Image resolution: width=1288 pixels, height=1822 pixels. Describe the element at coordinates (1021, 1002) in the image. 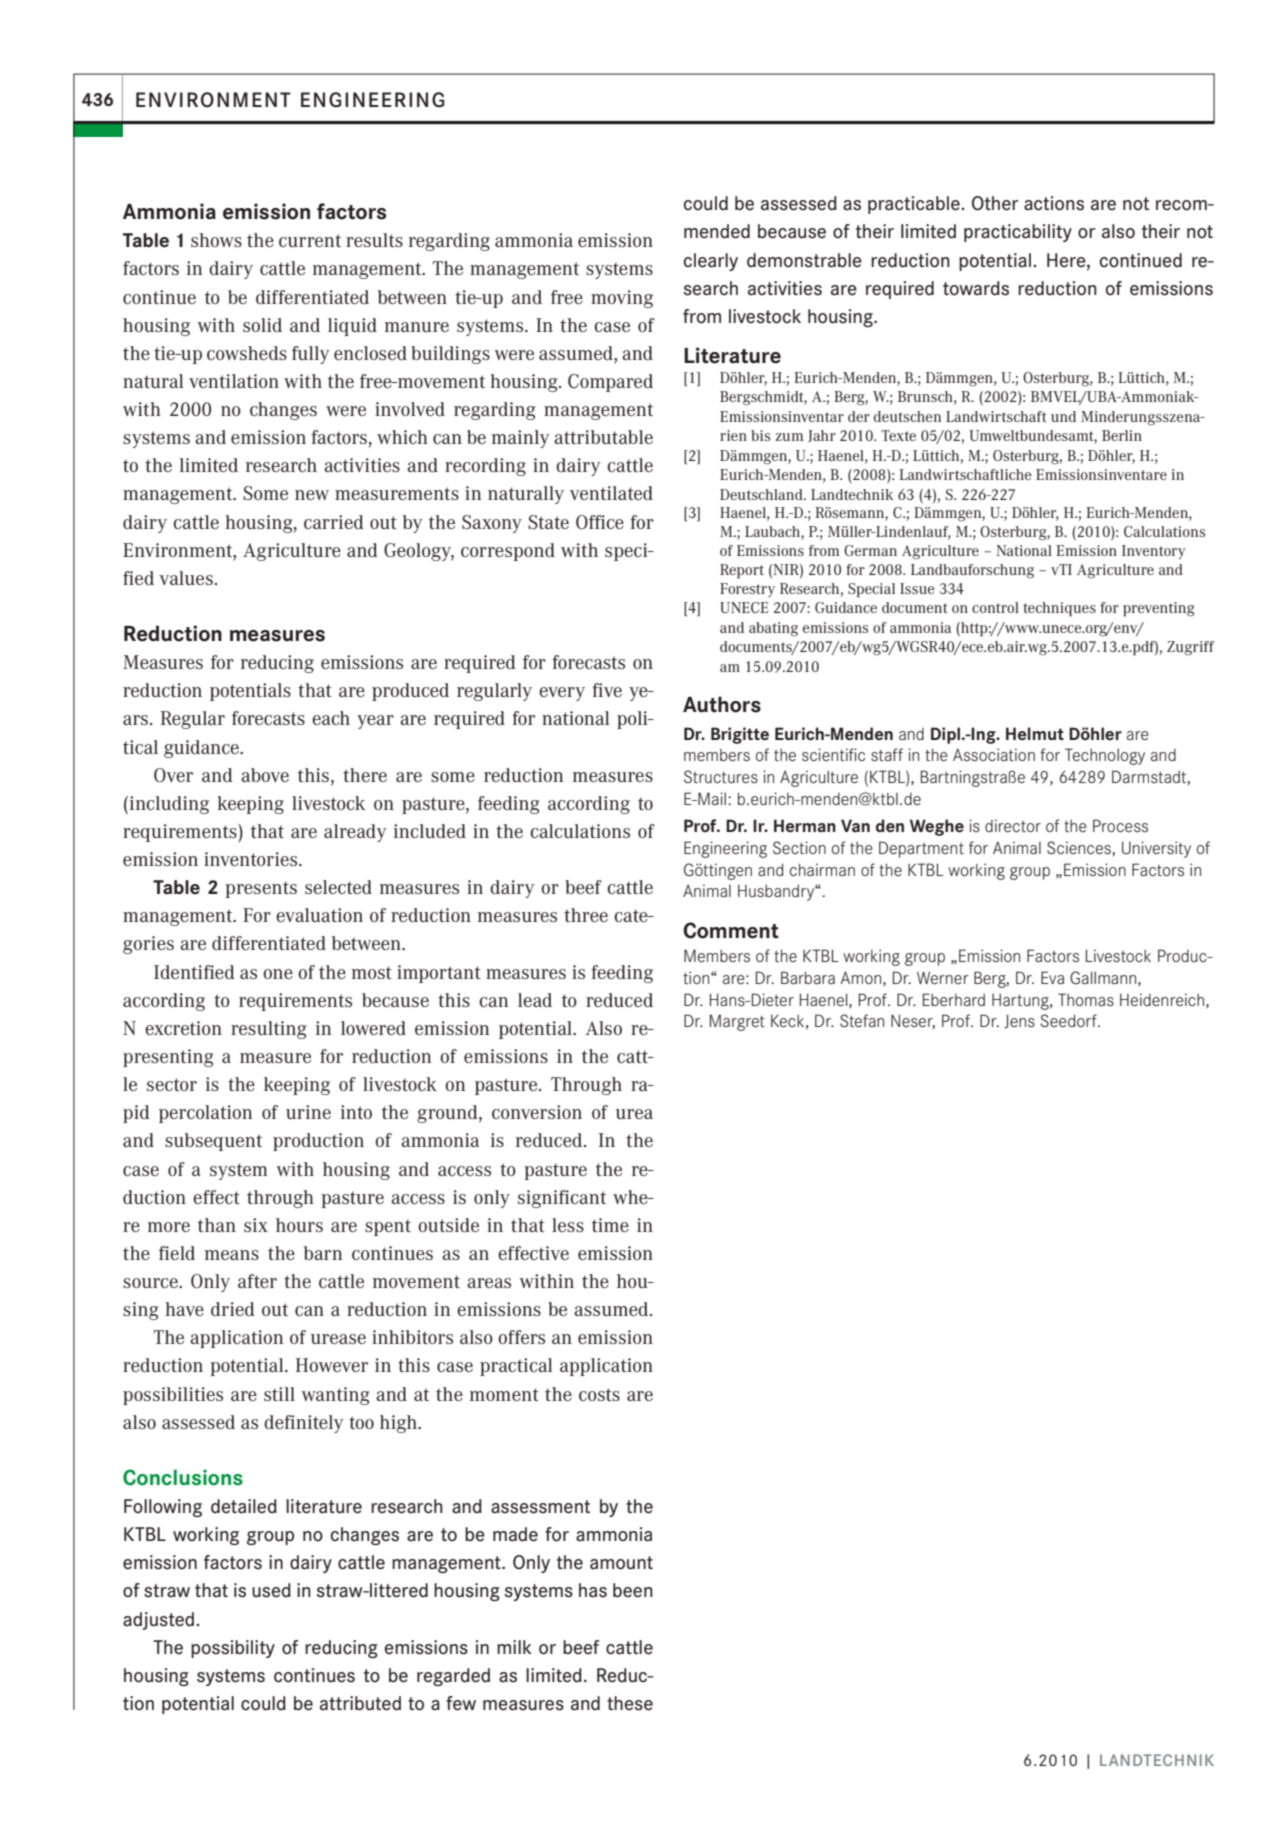

I see `Hartung` at that location.
